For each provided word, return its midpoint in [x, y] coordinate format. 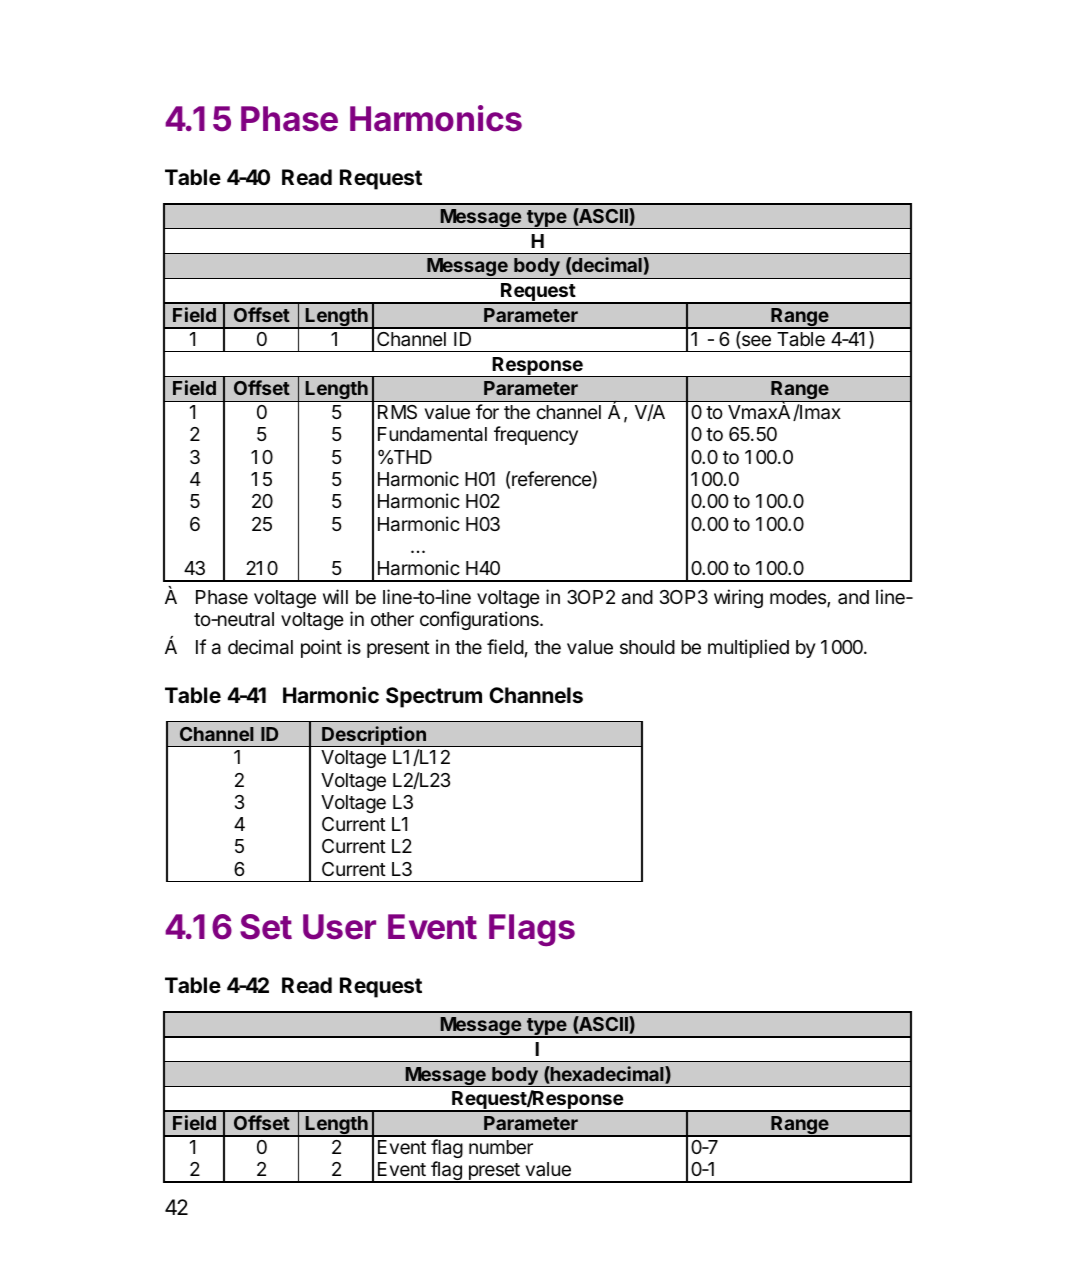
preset [494, 1173]
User [339, 927]
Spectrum [434, 697]
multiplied [748, 648]
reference [552, 480]
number [501, 1147]
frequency [536, 435]
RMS [397, 412]
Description [374, 736]
